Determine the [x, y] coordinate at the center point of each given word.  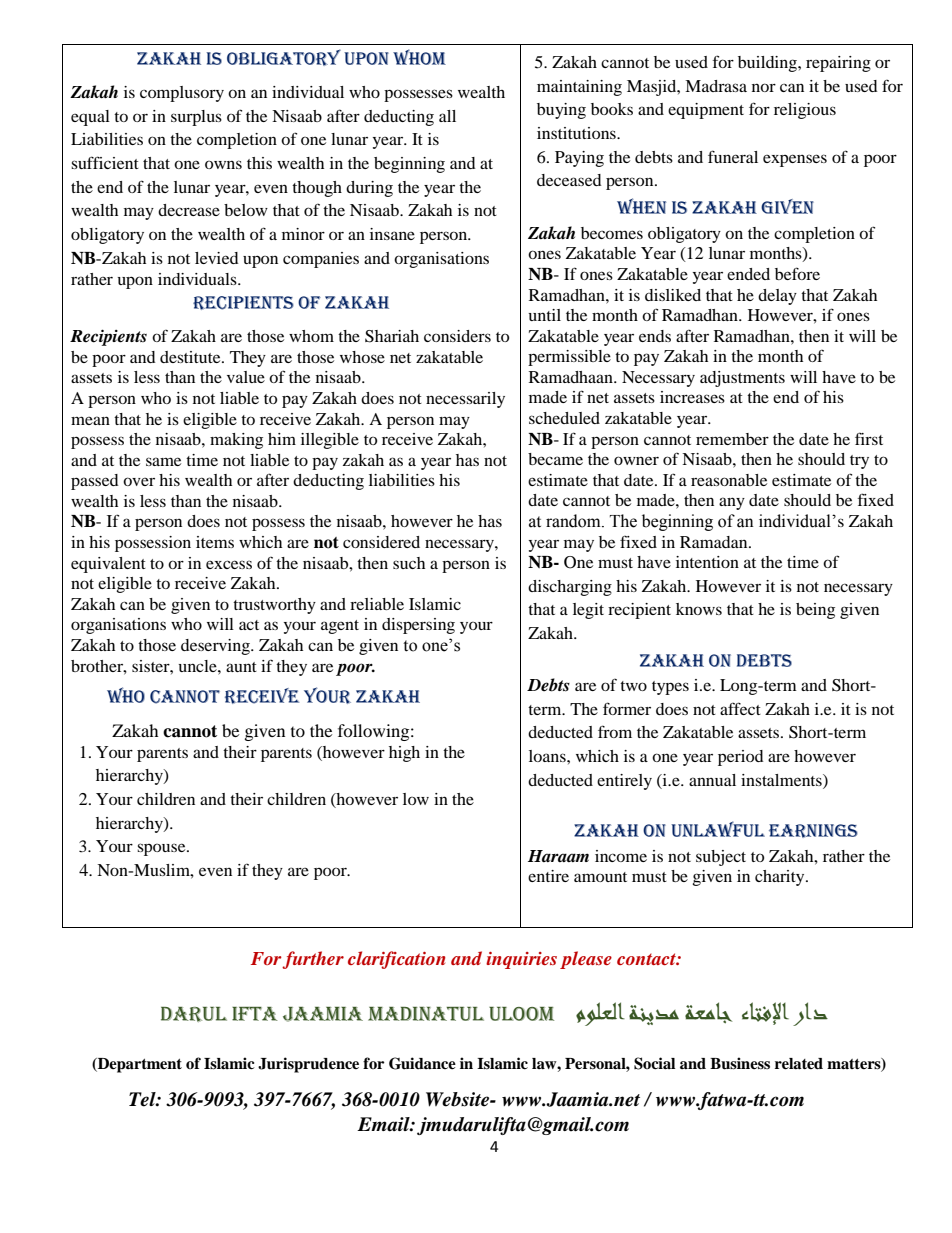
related [799, 1064]
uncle [199, 666]
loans [548, 756]
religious [805, 111]
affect [740, 708]
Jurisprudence [308, 1065]
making [236, 441]
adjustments [742, 379]
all [447, 116]
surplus [196, 118]
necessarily [465, 400]
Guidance [422, 1063]
